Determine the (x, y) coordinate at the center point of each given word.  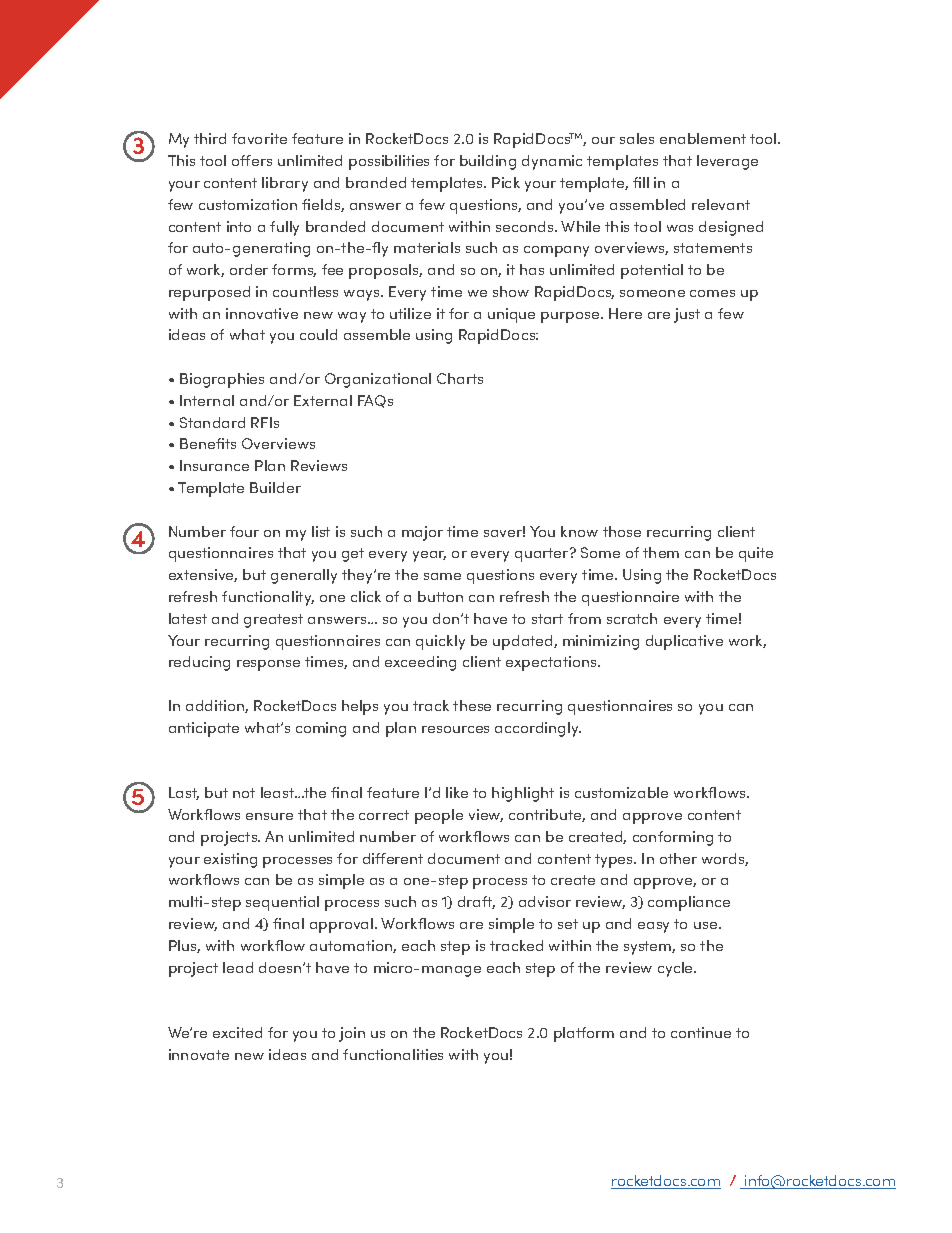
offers (252, 160)
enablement (703, 138)
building (488, 162)
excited (237, 1032)
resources (455, 729)
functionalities (393, 1054)
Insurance (214, 465)
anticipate (204, 729)
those (622, 531)
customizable (621, 792)
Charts (460, 378)
